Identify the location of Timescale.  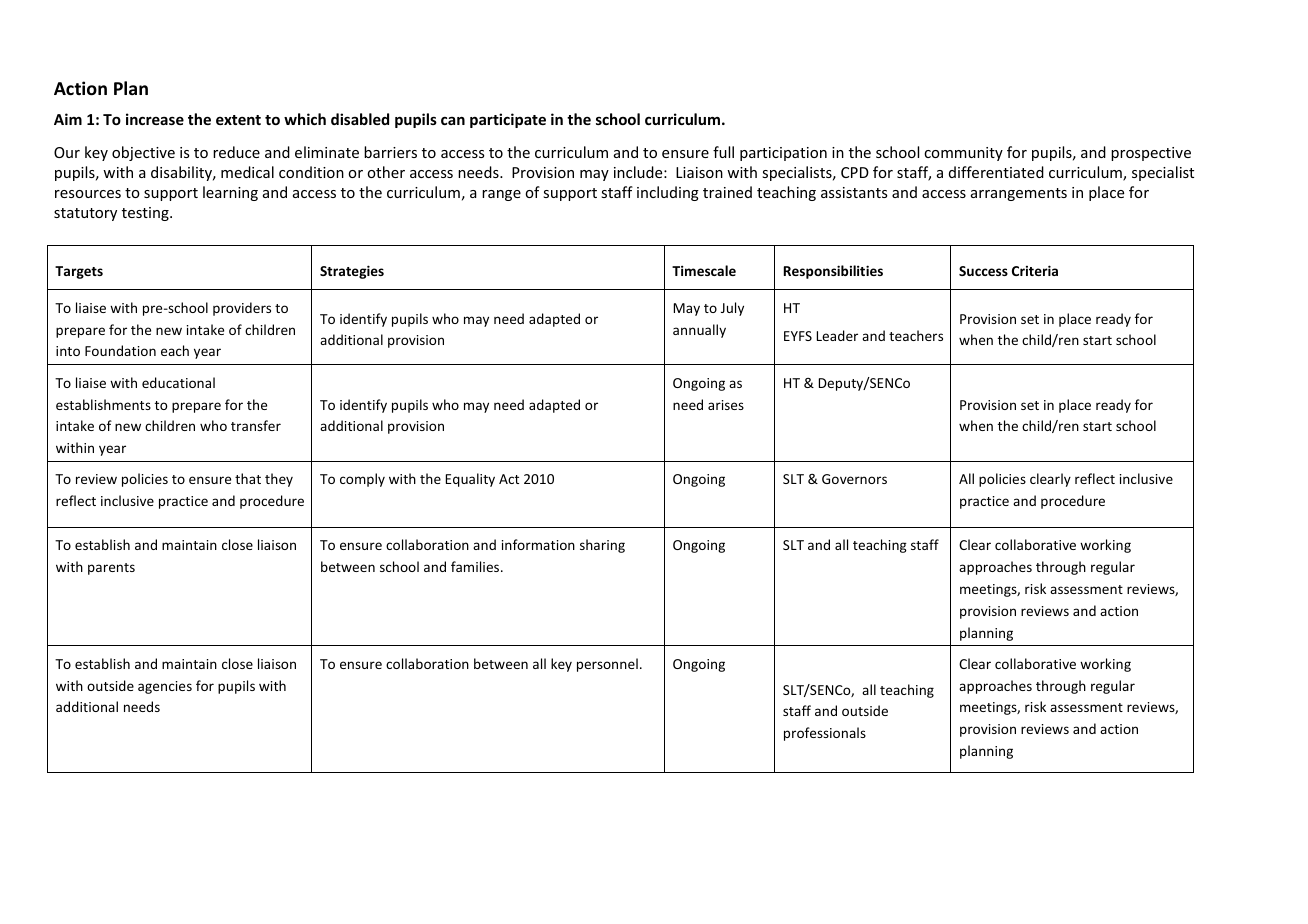
(704, 270).
